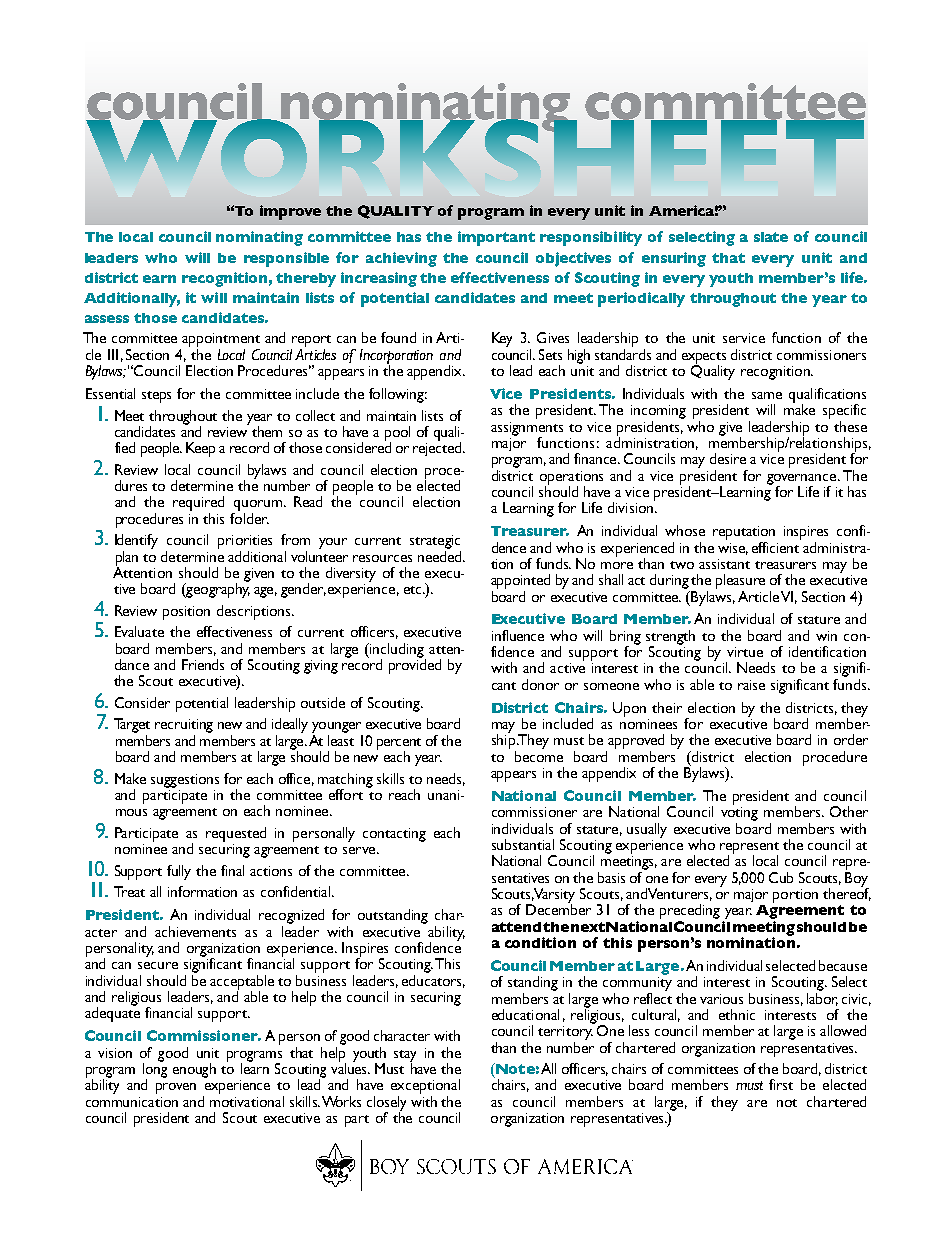  I want to click on efficient, so click(776, 546).
